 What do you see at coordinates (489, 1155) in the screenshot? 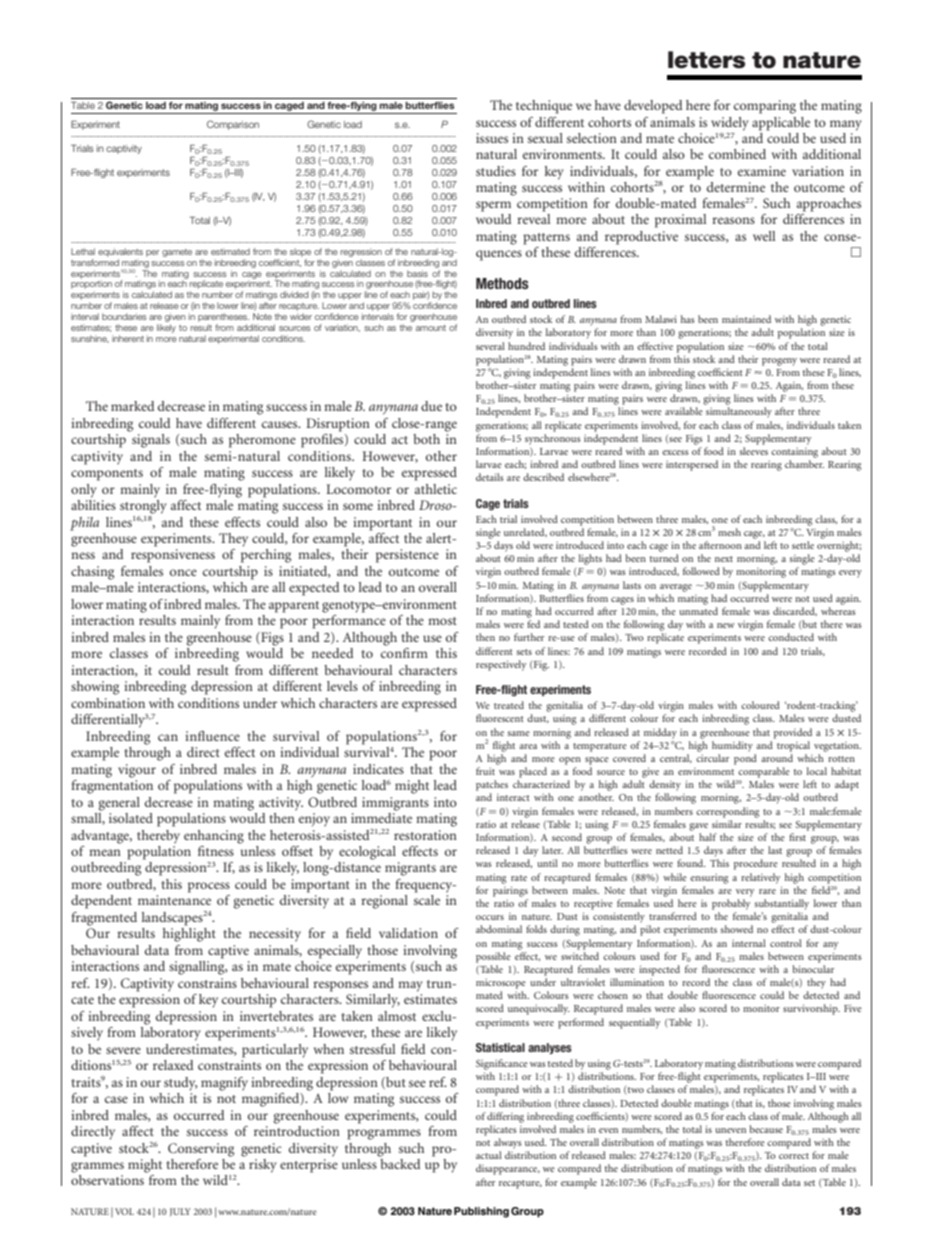
I see `actual` at bounding box center [489, 1155].
